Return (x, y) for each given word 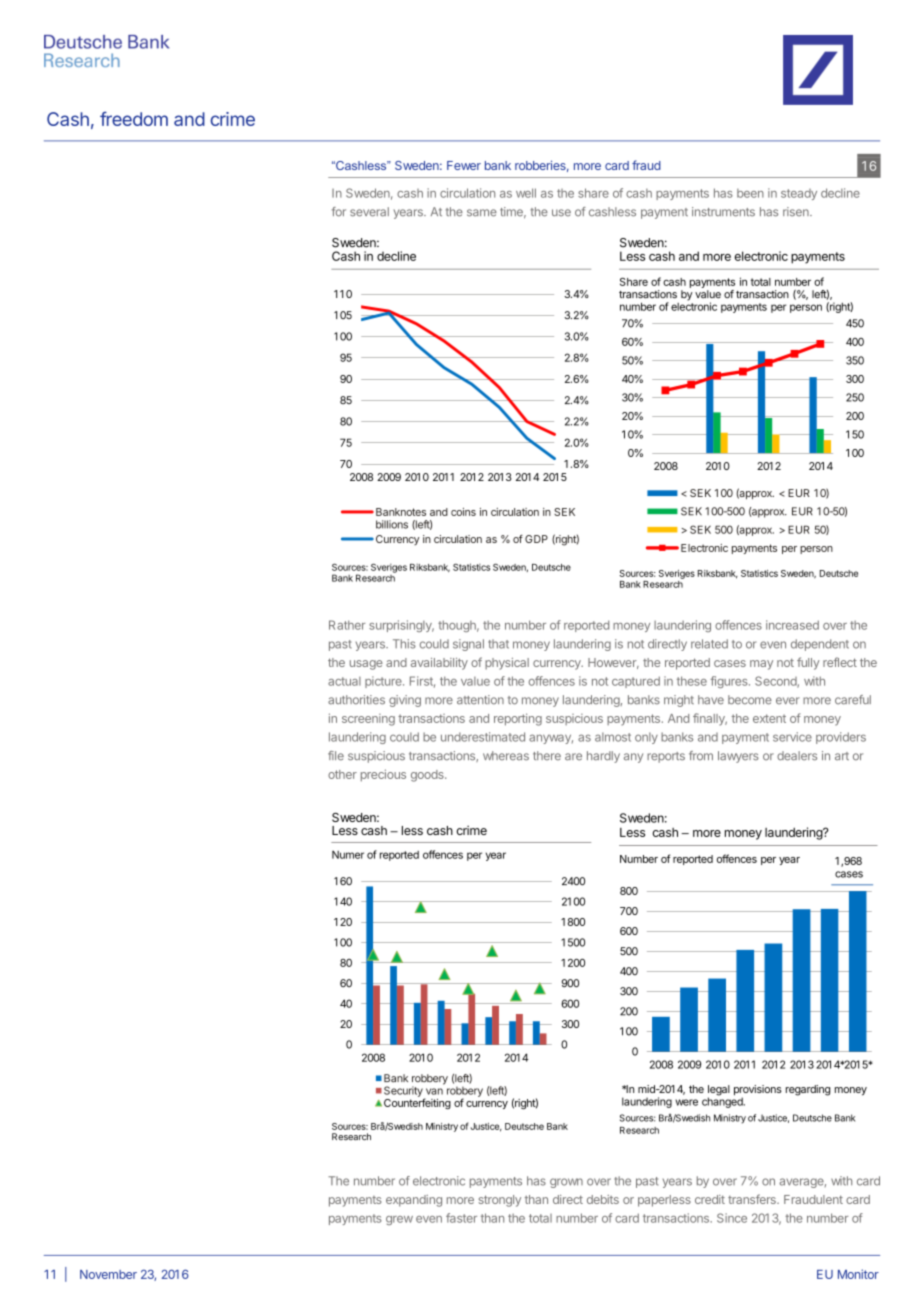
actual (344, 681)
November (108, 1274)
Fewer (464, 165)
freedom (134, 118)
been (750, 193)
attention (480, 700)
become (750, 700)
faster (461, 1218)
